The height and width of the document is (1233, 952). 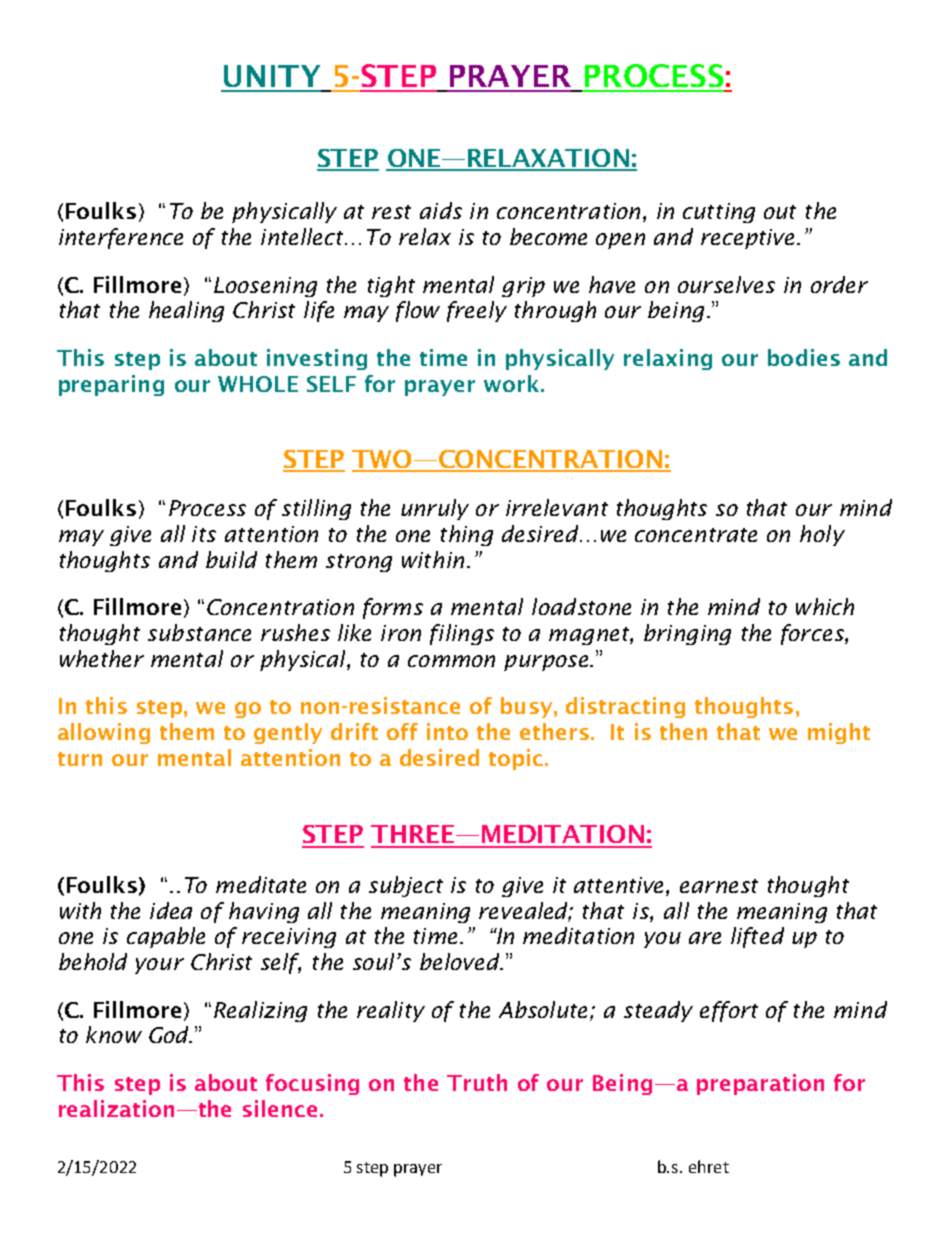 I want to click on bringing, so click(x=687, y=634).
